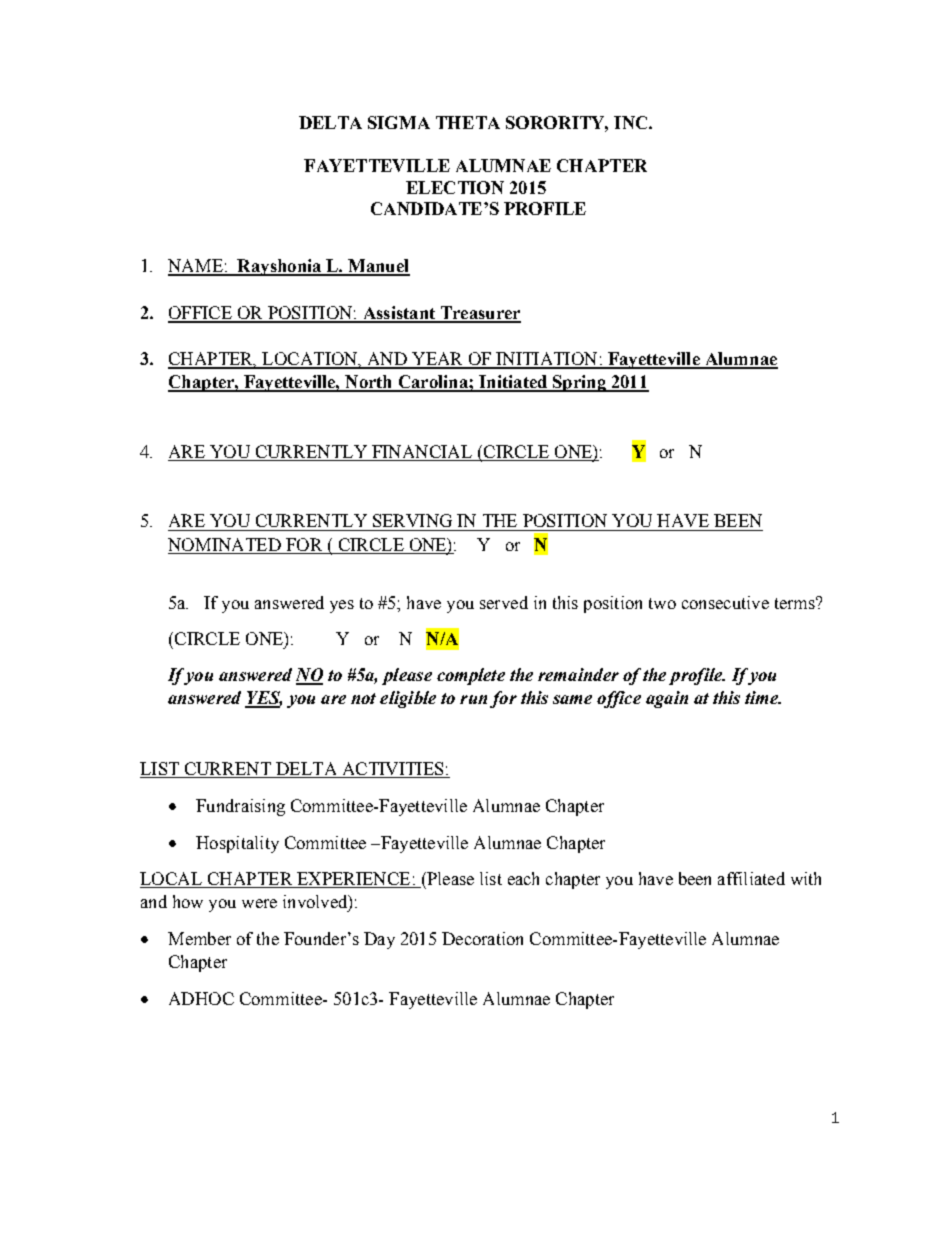  What do you see at coordinates (482, 938) in the screenshot?
I see `Decoration` at bounding box center [482, 938].
